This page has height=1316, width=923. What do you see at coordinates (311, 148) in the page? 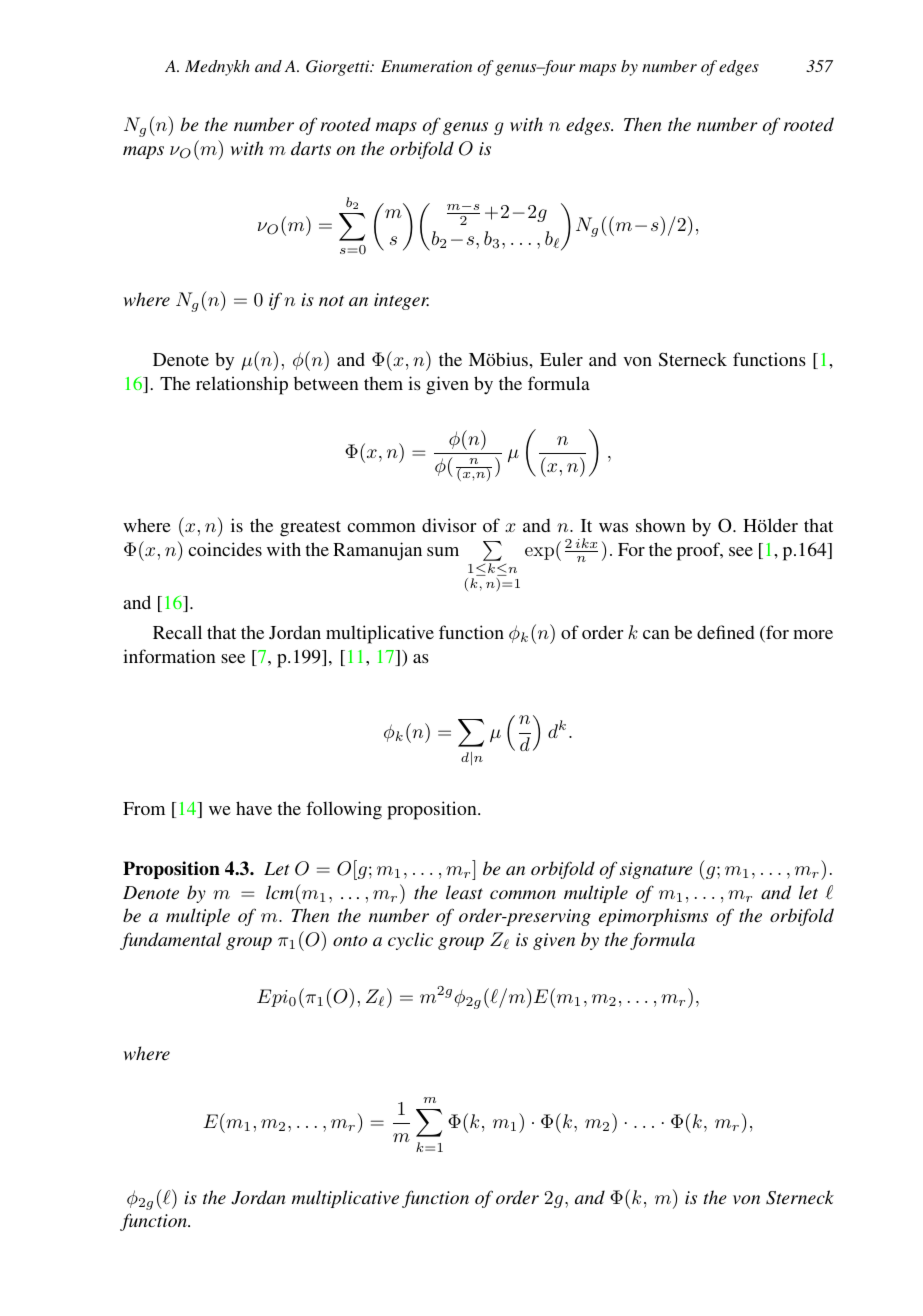
I see `darts` at bounding box center [311, 148].
